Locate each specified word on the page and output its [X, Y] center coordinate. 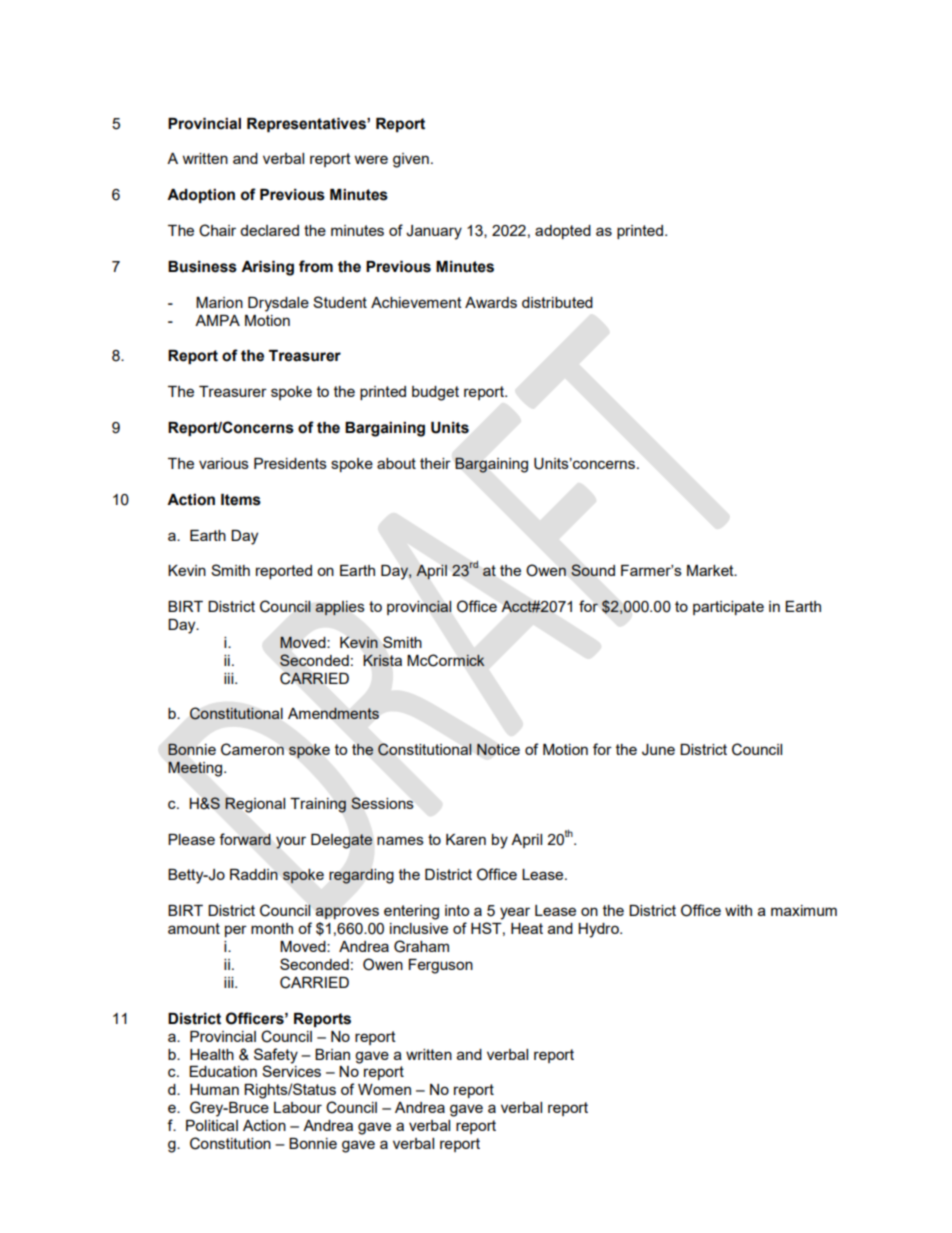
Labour [298, 1107]
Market [711, 570]
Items [241, 500]
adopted [563, 232]
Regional [255, 805]
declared [269, 230]
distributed [557, 302]
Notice [498, 749]
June [658, 750]
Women [384, 1089]
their [435, 463]
